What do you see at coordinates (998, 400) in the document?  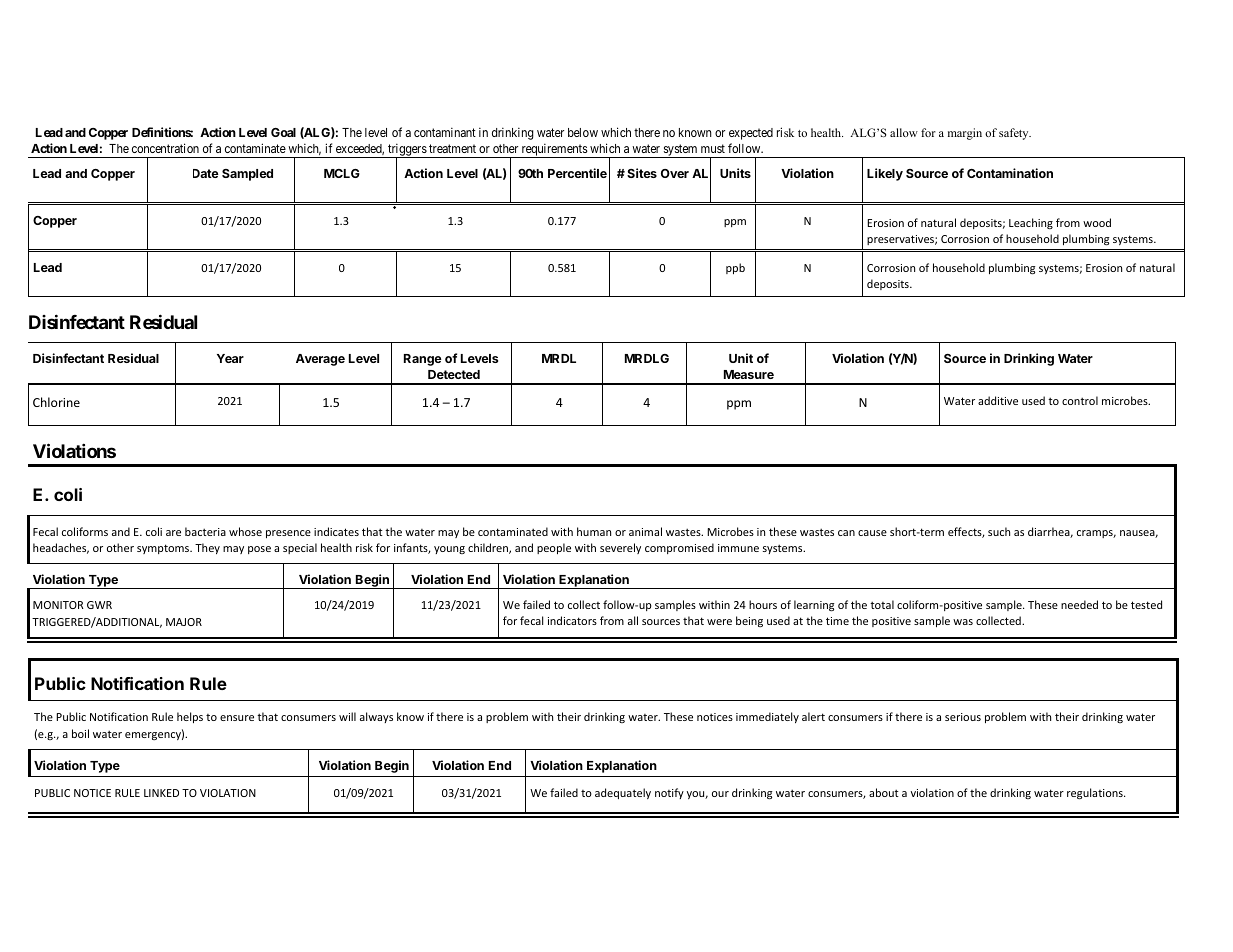 I see `additive` at bounding box center [998, 400].
